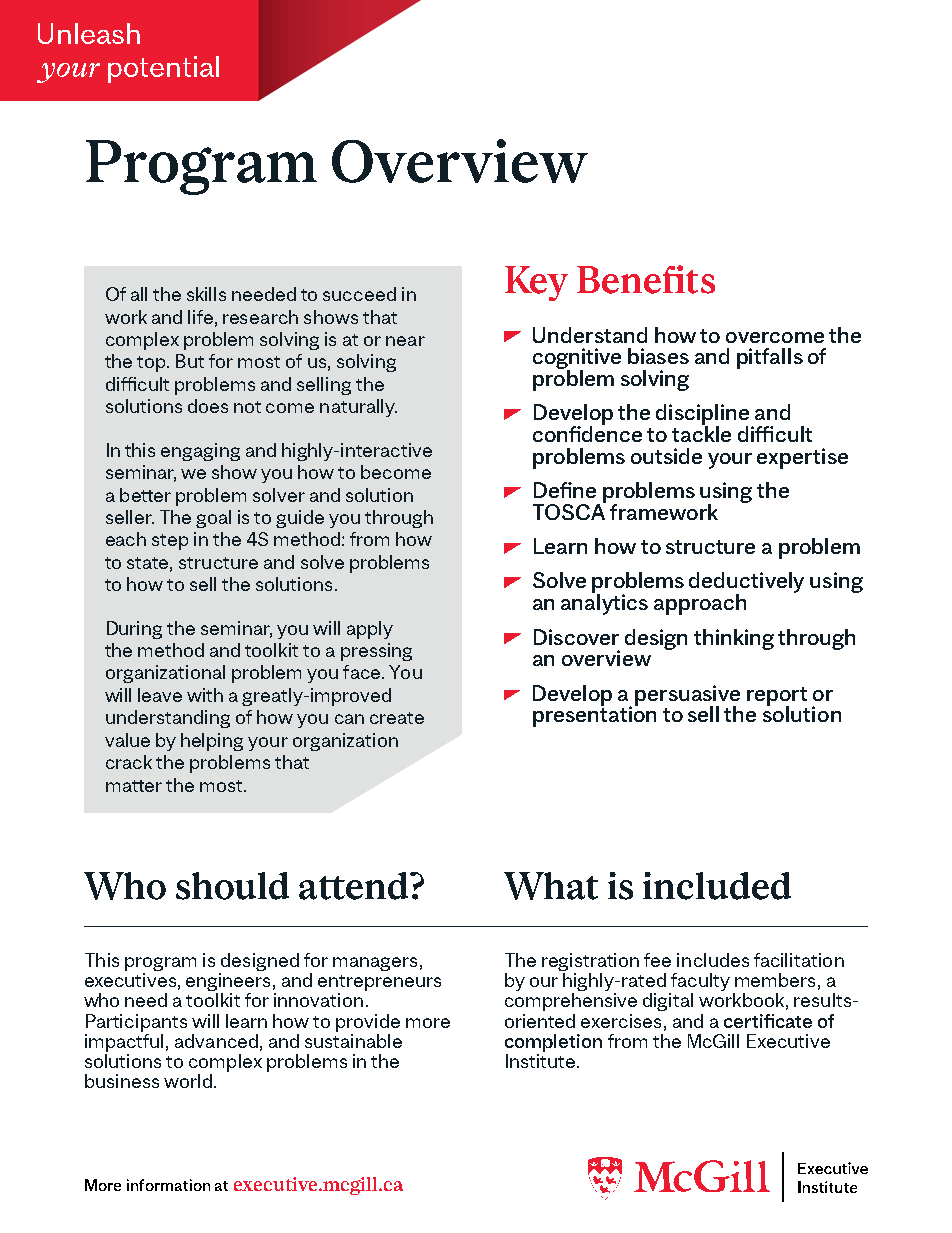 This screenshot has height=1233, width=952. I want to click on pitfalls, so click(770, 358).
